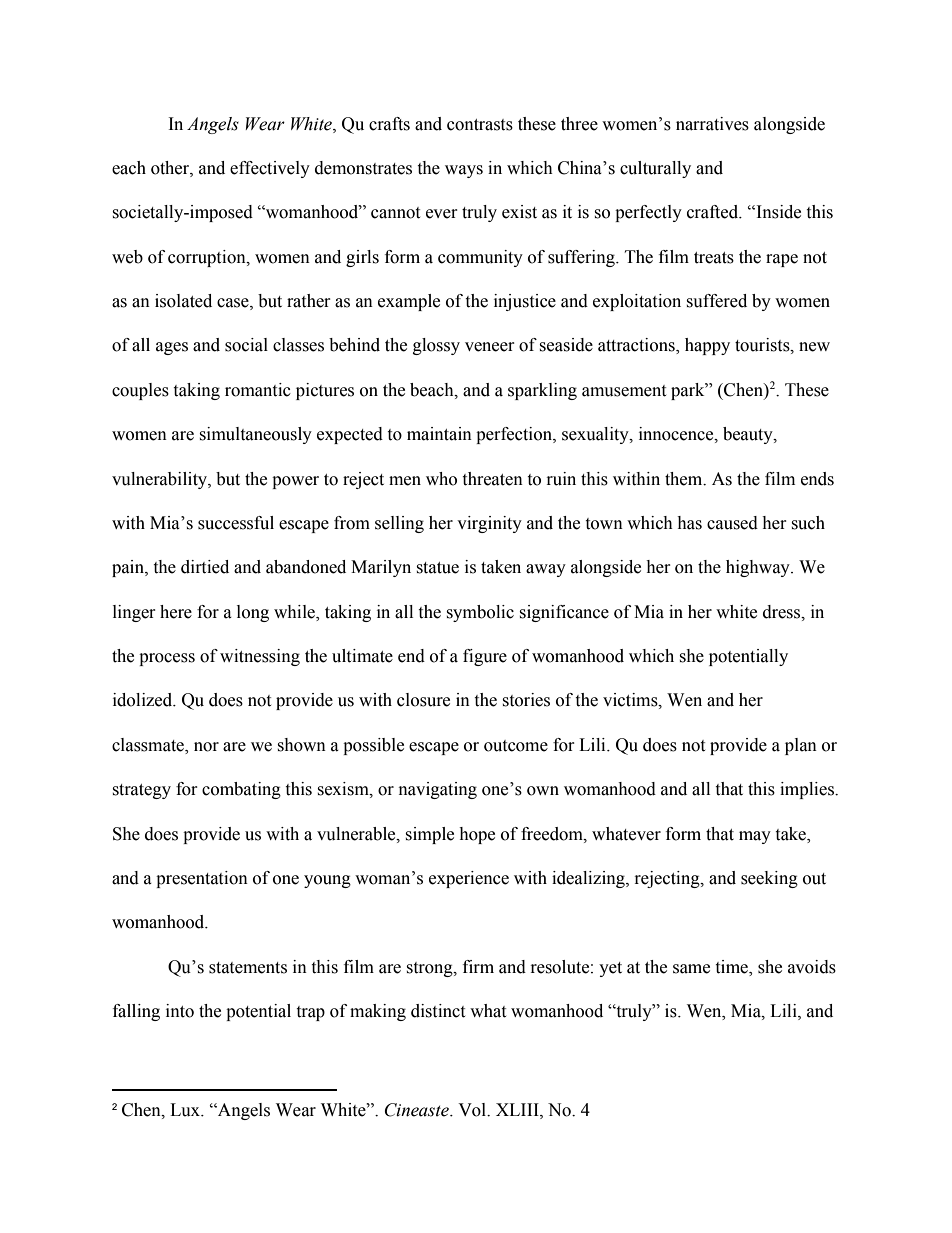 The height and width of the screenshot is (1233, 952). Describe the element at coordinates (712, 124) in the screenshot. I see `narratives` at that location.
